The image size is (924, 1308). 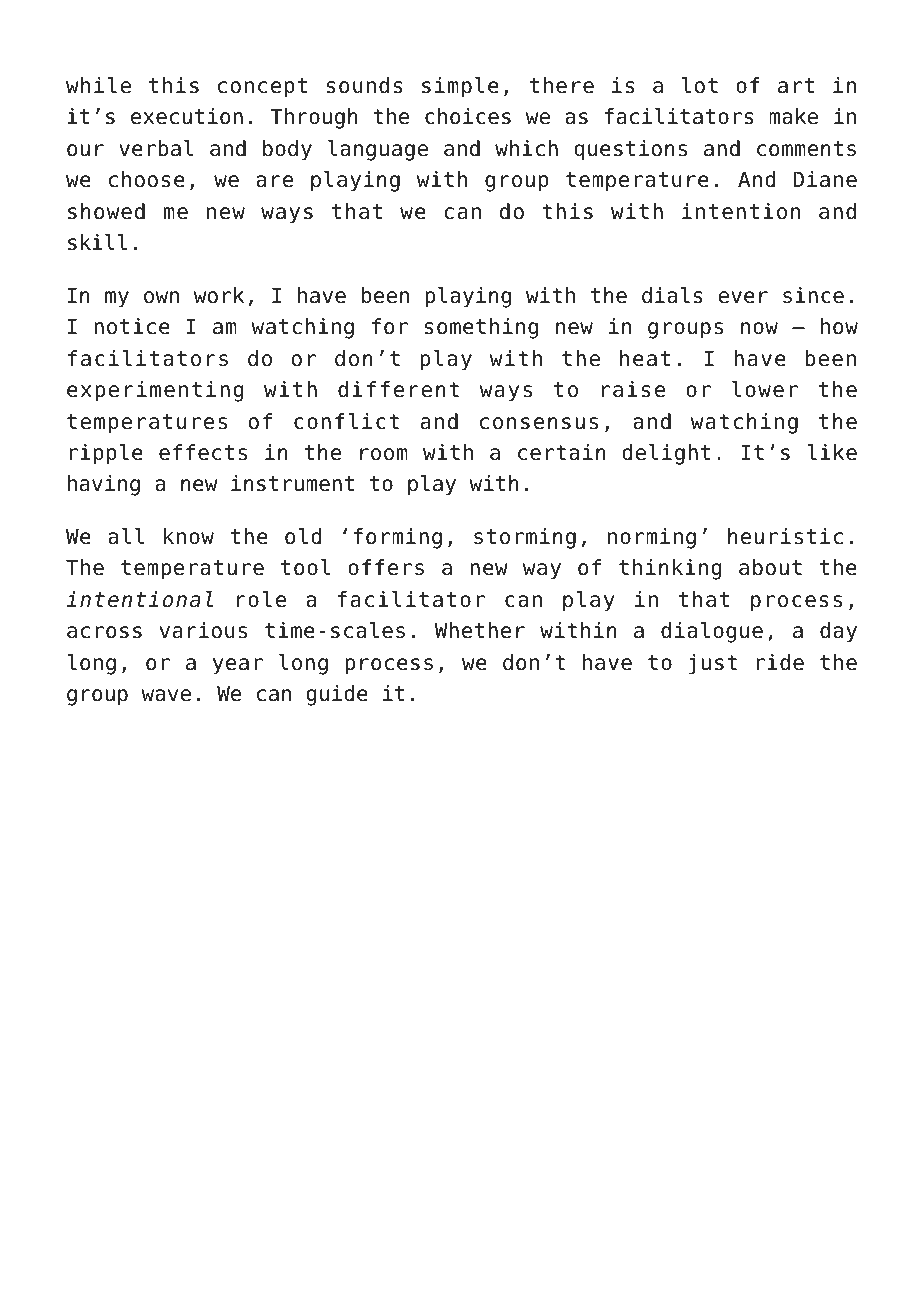 What do you see at coordinates (785, 536) in the page?
I see `heuristic` at bounding box center [785, 536].
